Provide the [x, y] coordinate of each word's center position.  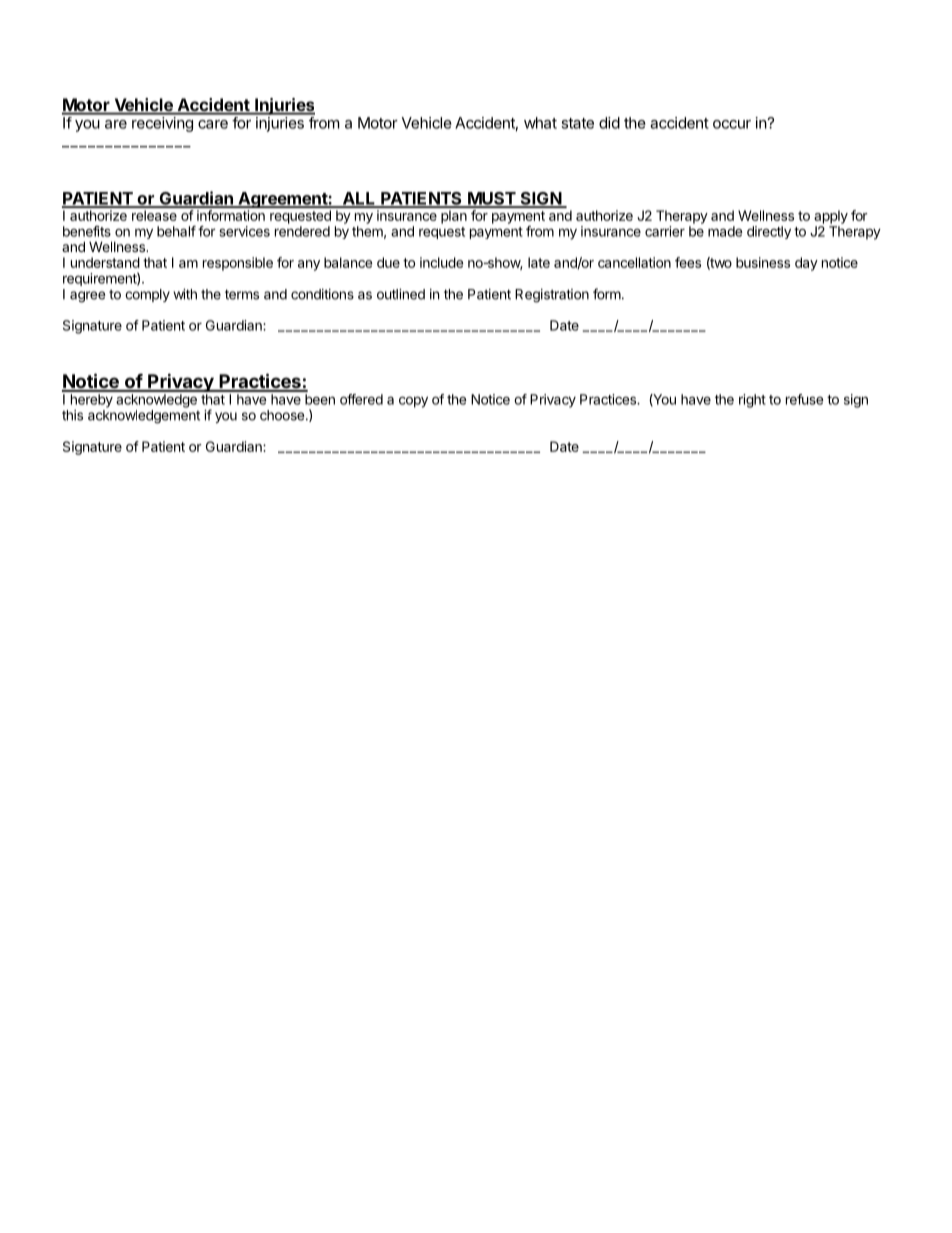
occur [732, 124]
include [441, 262]
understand [105, 262]
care [213, 124]
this [72, 415]
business [763, 262]
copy [413, 402]
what [540, 123]
